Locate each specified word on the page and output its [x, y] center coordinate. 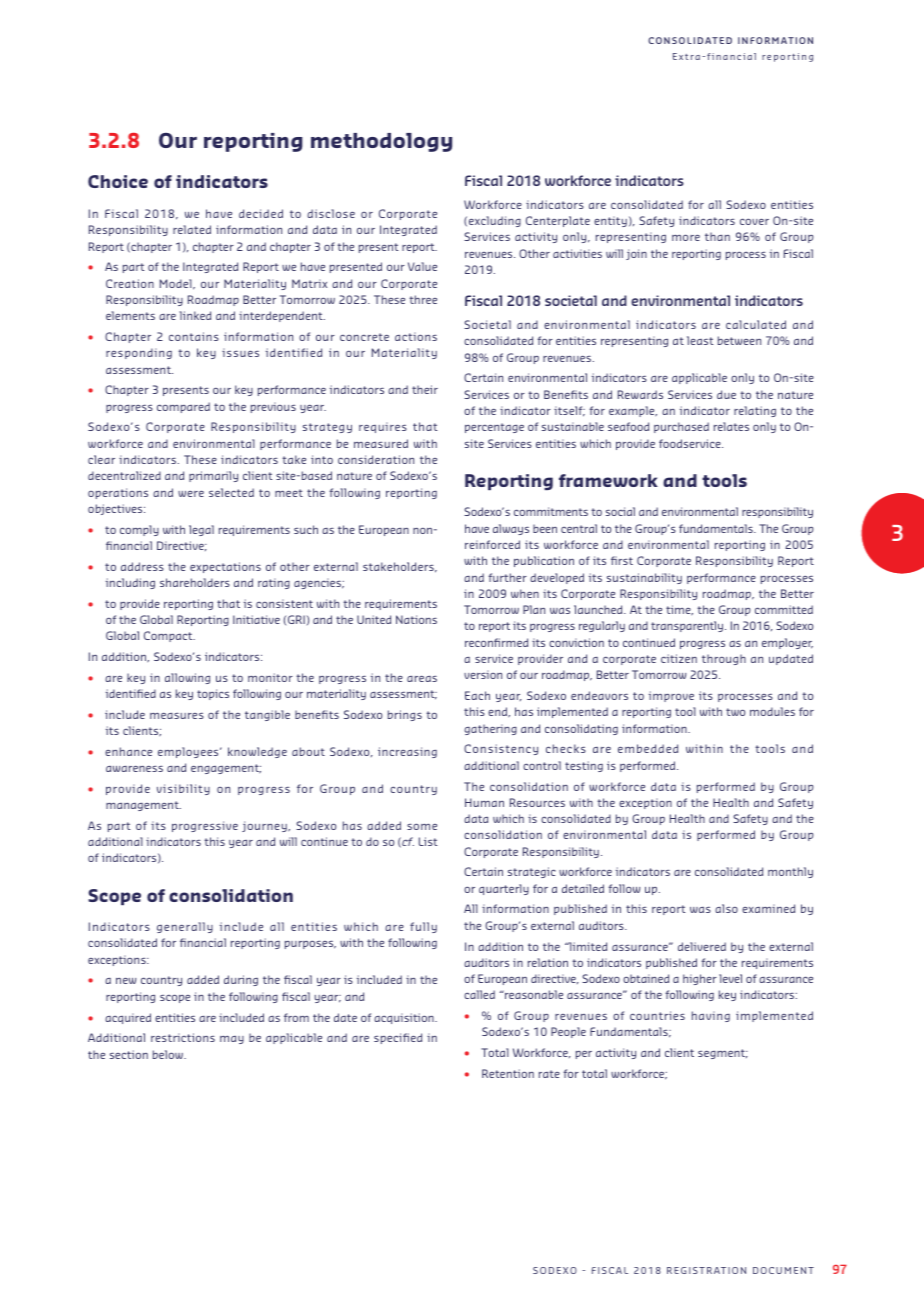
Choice [118, 181]
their [425, 389]
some [422, 826]
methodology [381, 142]
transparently [688, 626]
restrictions [183, 1037]
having [711, 1016]
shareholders [195, 582]
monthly [790, 872]
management [143, 806]
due [726, 394]
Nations [416, 619]
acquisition [405, 1018]
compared [183, 407]
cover [754, 221]
